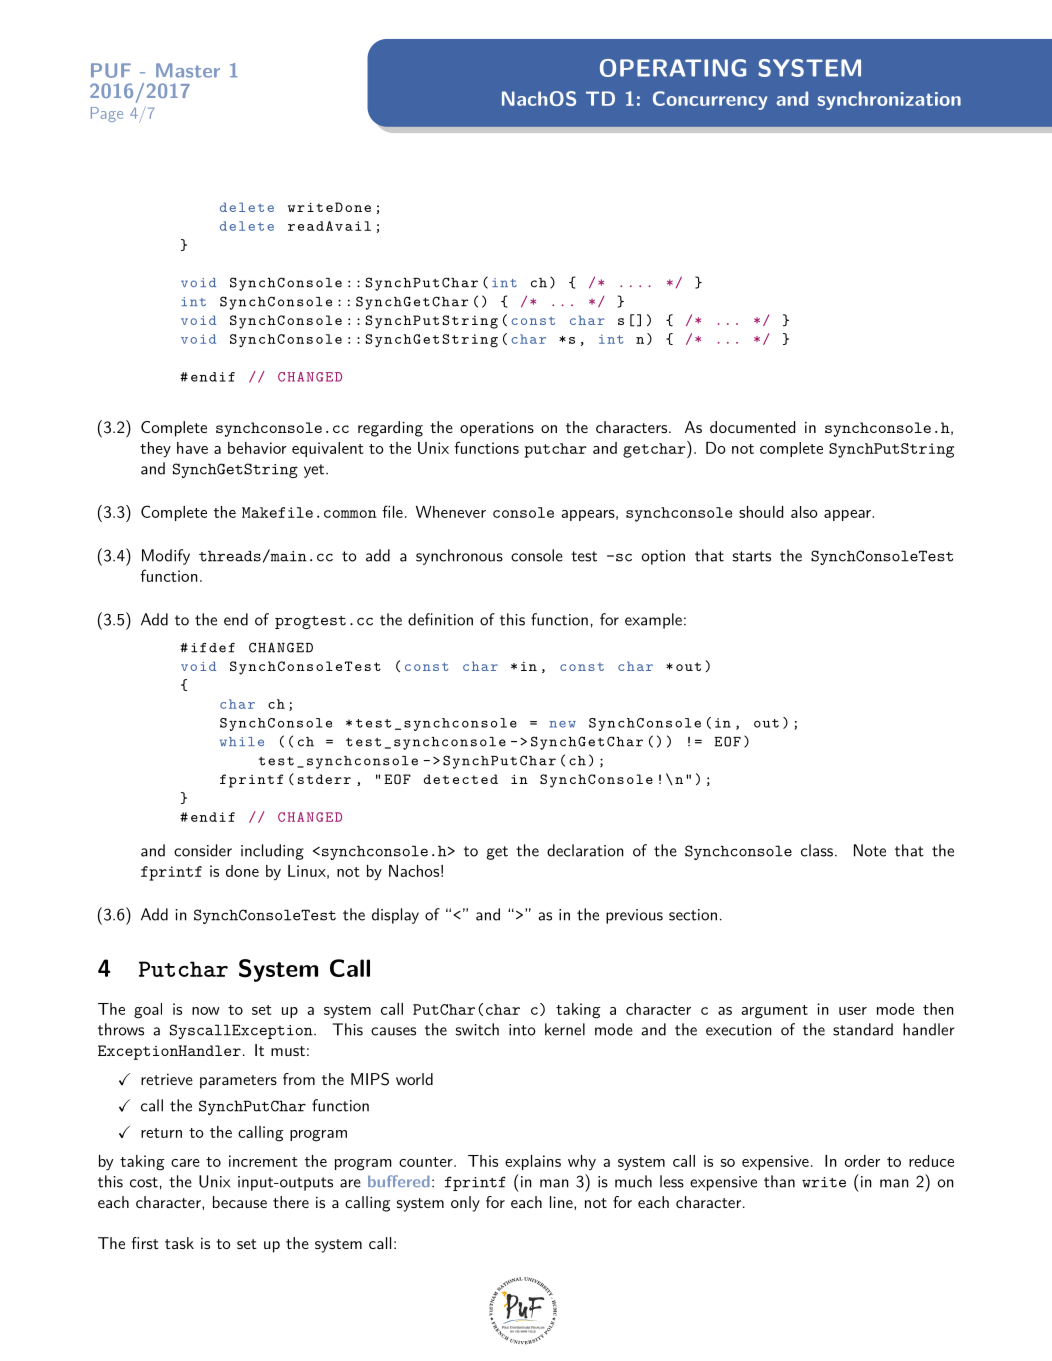 The height and width of the screenshot is (1361, 1052). Describe the element at coordinates (889, 100) in the screenshot. I see `synchronization` at that location.
